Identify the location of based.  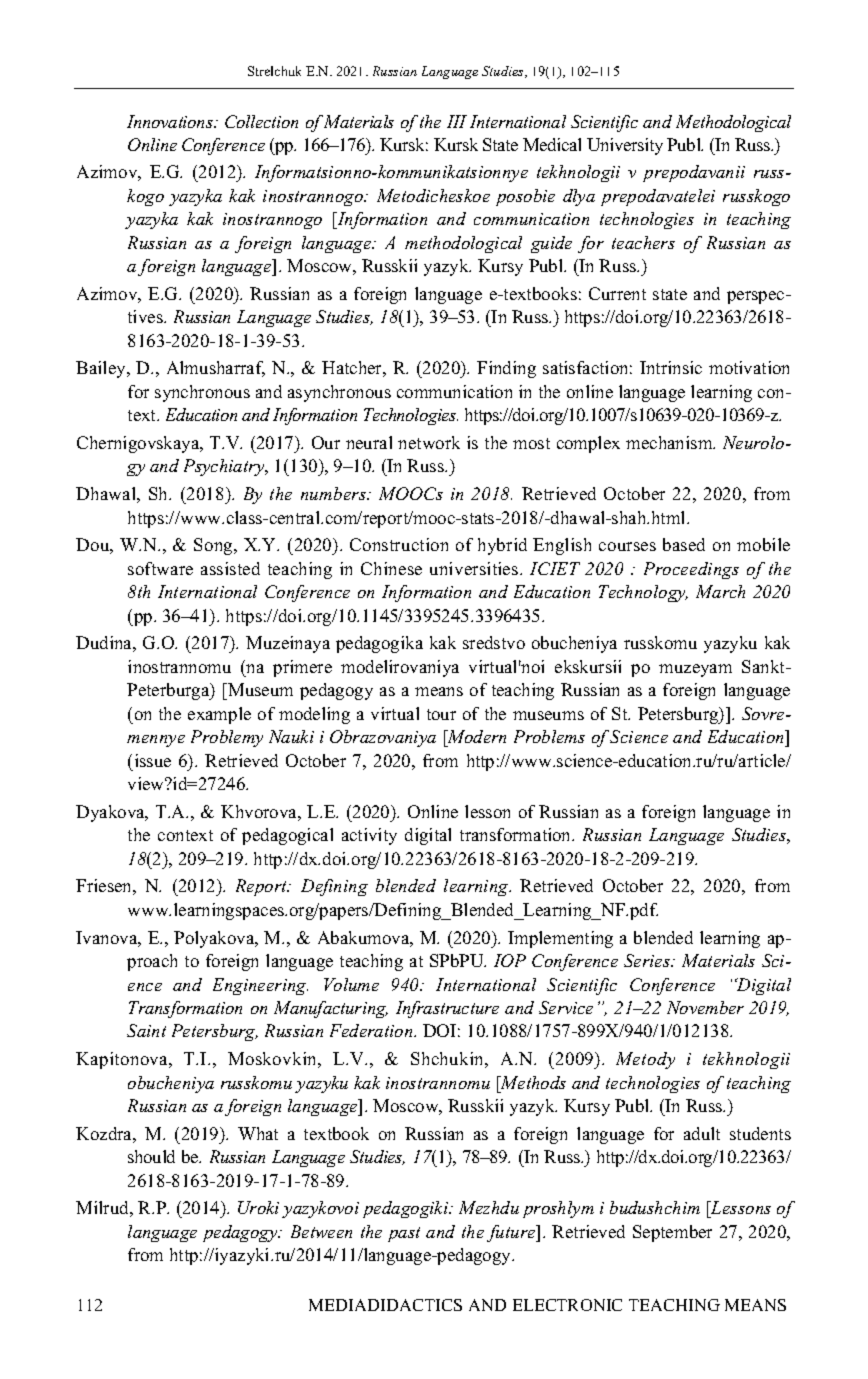
(684, 544).
